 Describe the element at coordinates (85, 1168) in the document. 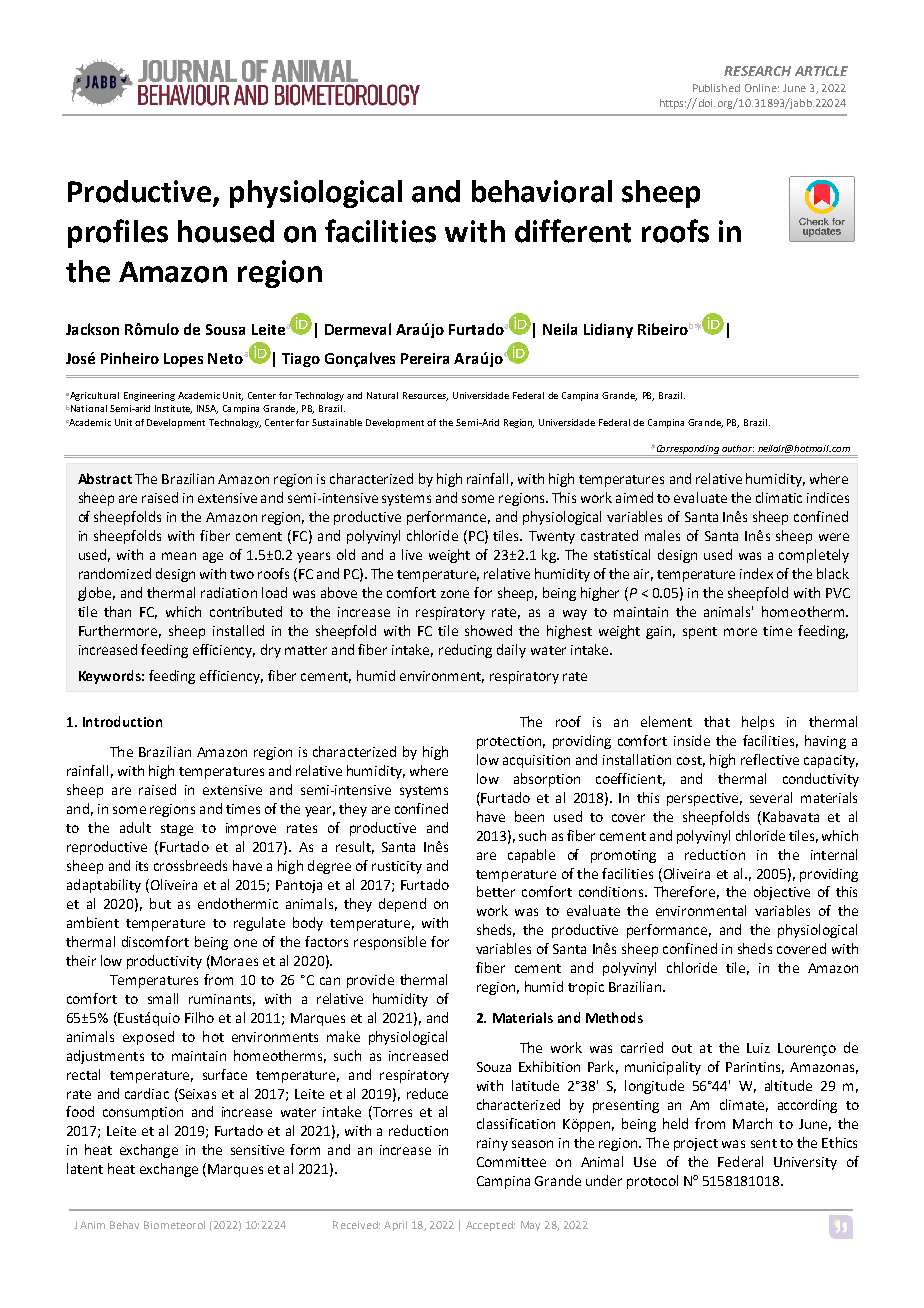

I see `latent` at that location.
